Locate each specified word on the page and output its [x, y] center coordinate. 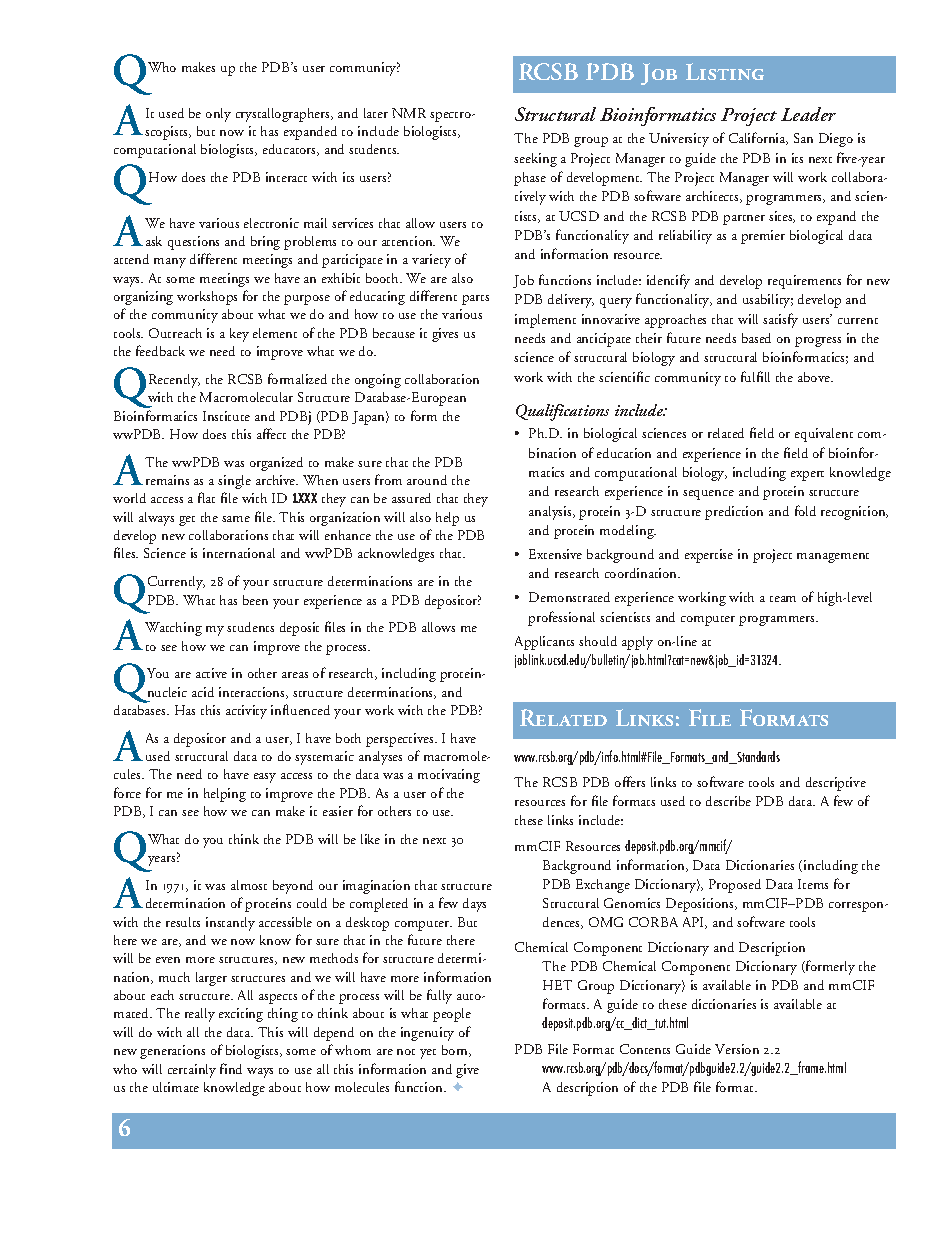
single [234, 482]
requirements [804, 282]
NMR [409, 113]
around [427, 480]
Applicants [544, 643]
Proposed [735, 886]
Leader [808, 114]
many [170, 263]
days [474, 905]
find [231, 1068]
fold [805, 510]
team [783, 599]
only [218, 115]
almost [249, 885]
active [211, 673]
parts [475, 300]
